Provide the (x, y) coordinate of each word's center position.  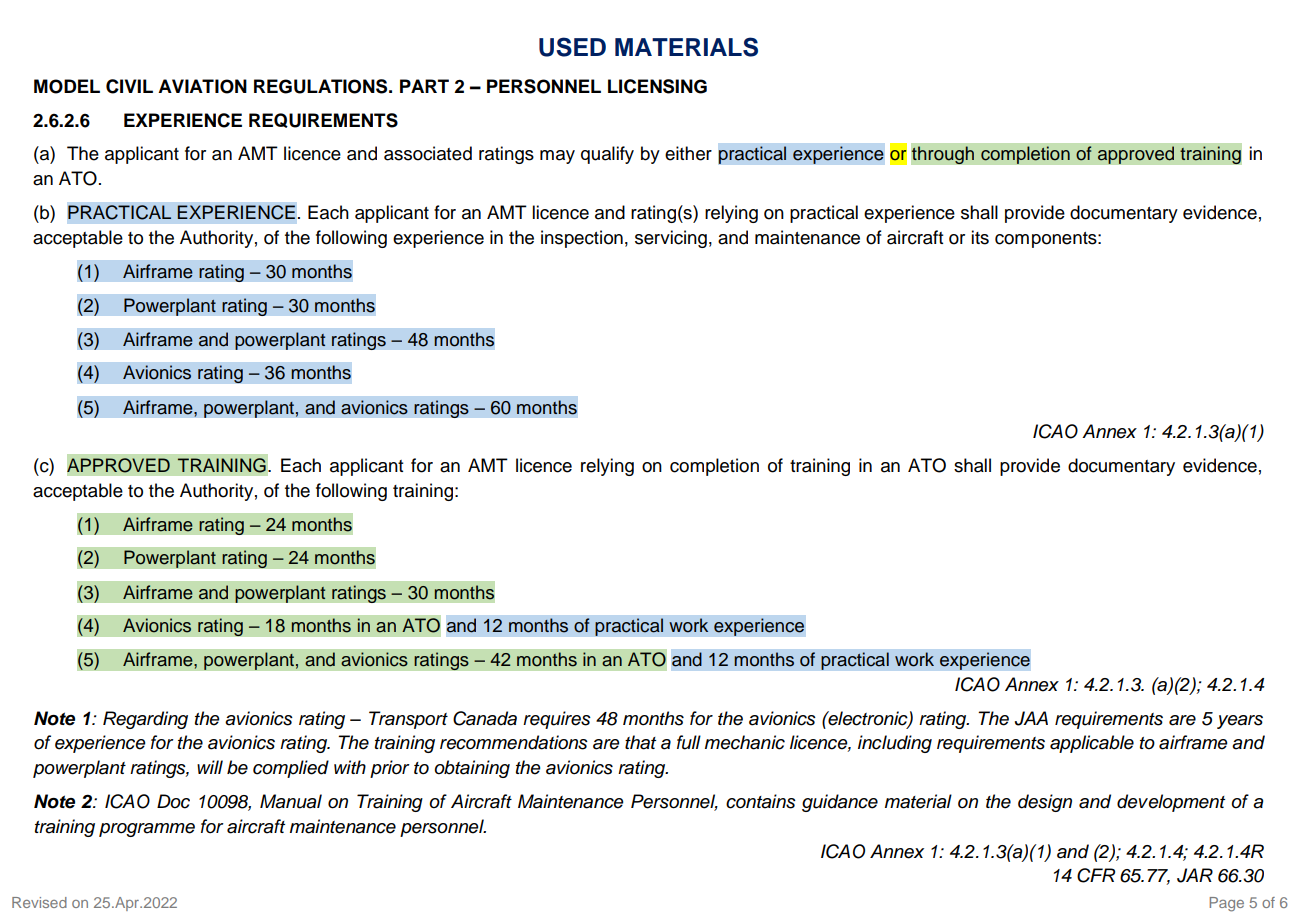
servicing (671, 239)
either (688, 153)
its (980, 237)
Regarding (145, 720)
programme (147, 830)
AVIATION (202, 86)
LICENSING (657, 86)
